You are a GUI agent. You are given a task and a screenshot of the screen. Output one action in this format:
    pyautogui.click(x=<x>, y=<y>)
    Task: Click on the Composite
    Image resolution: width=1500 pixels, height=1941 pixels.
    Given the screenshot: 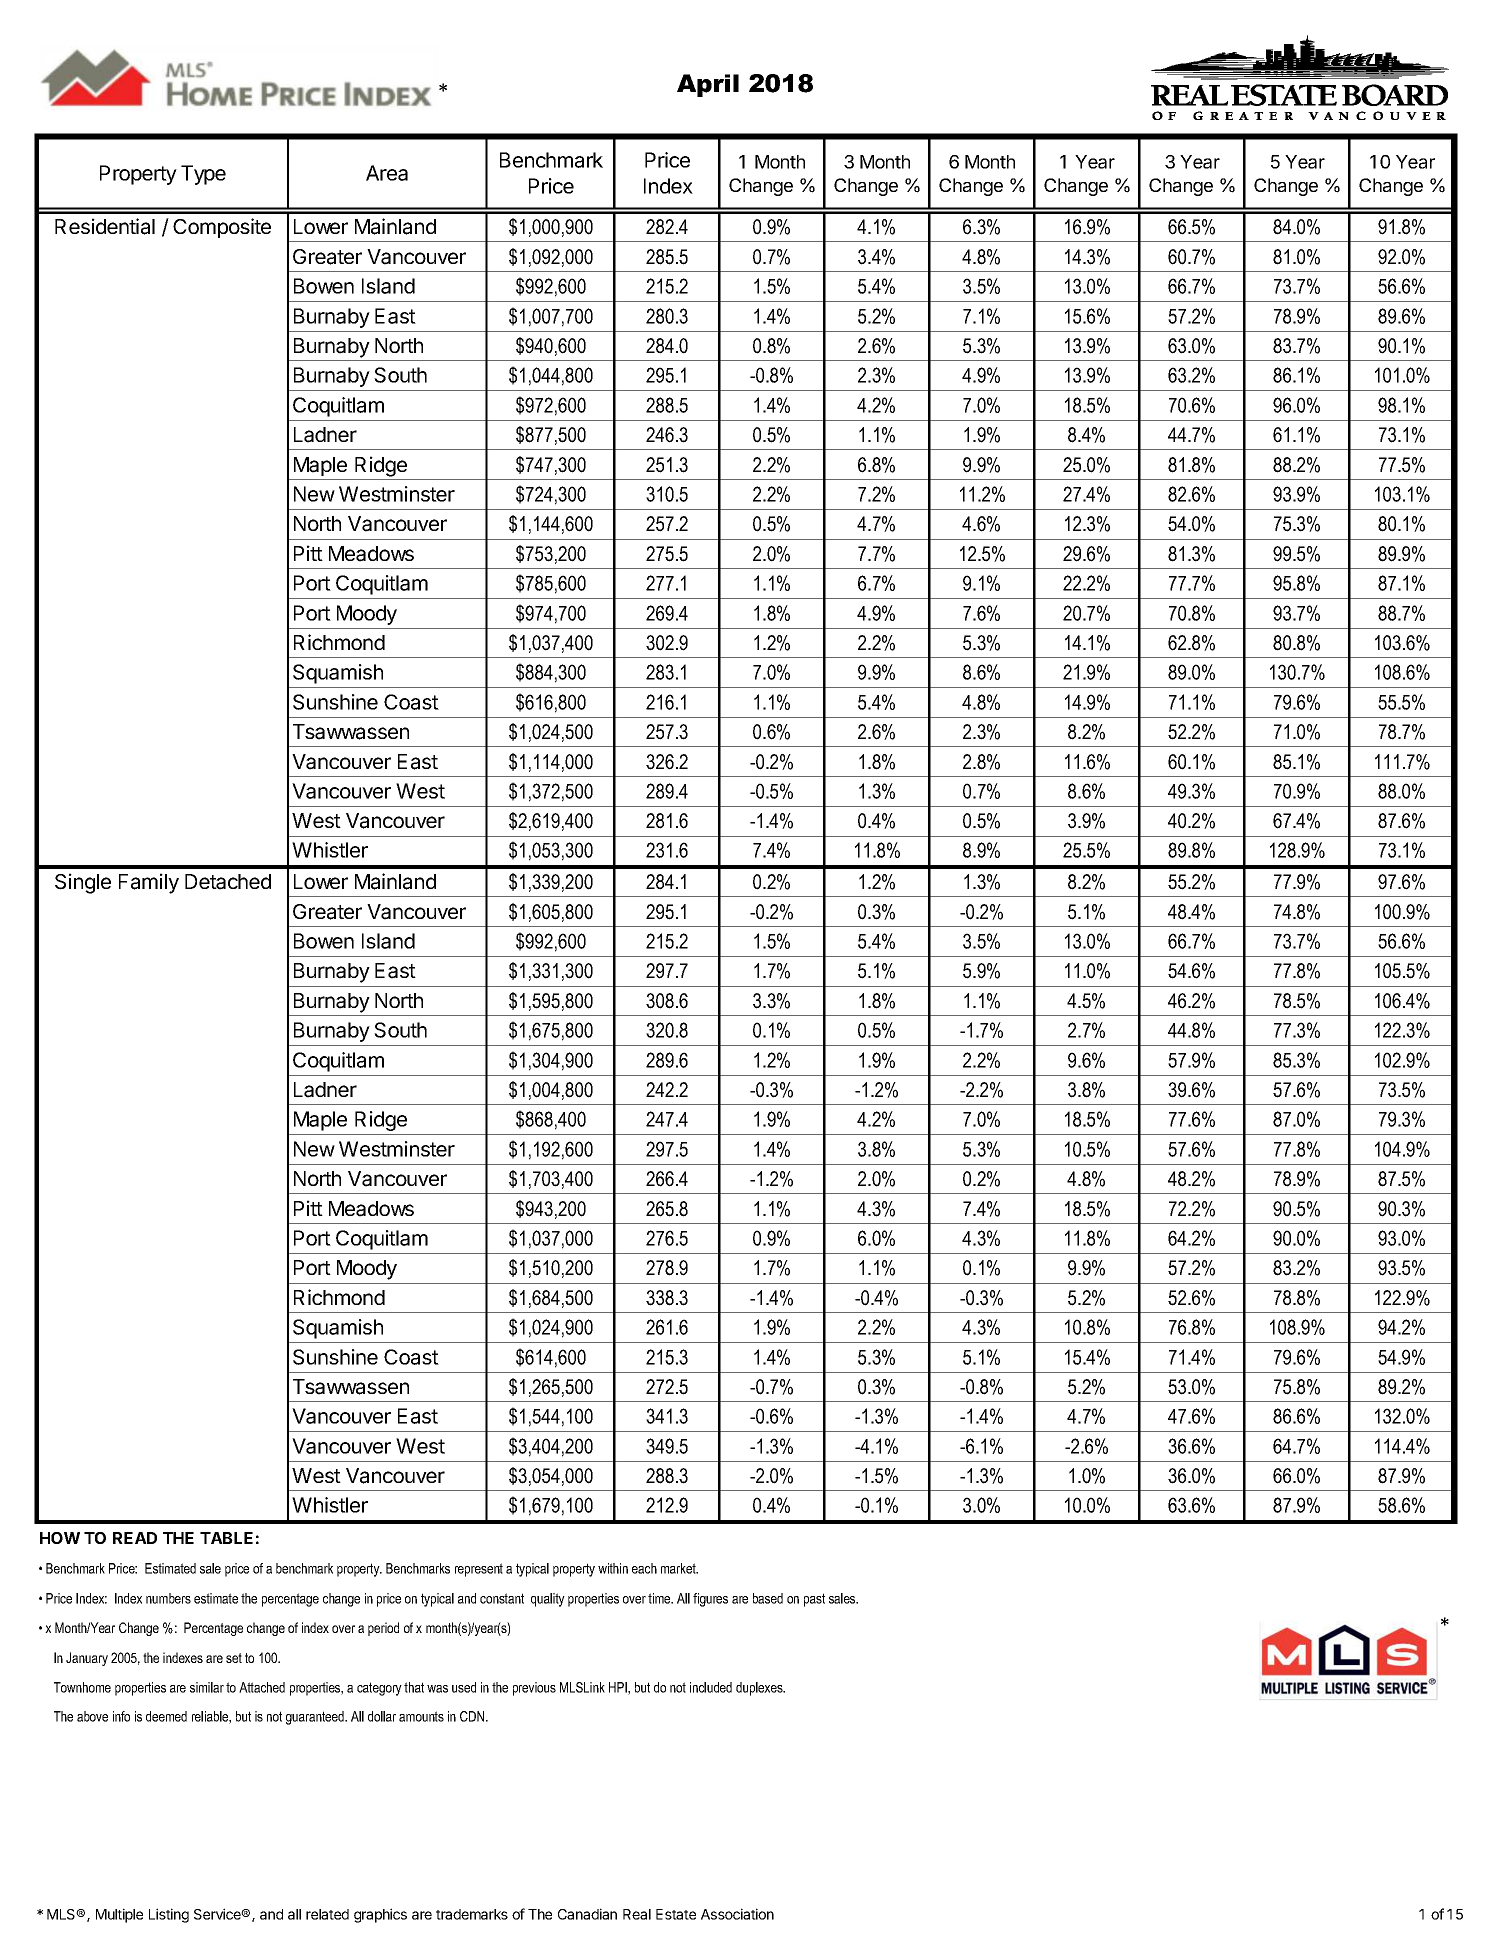 What is the action you would take?
    pyautogui.click(x=222, y=228)
